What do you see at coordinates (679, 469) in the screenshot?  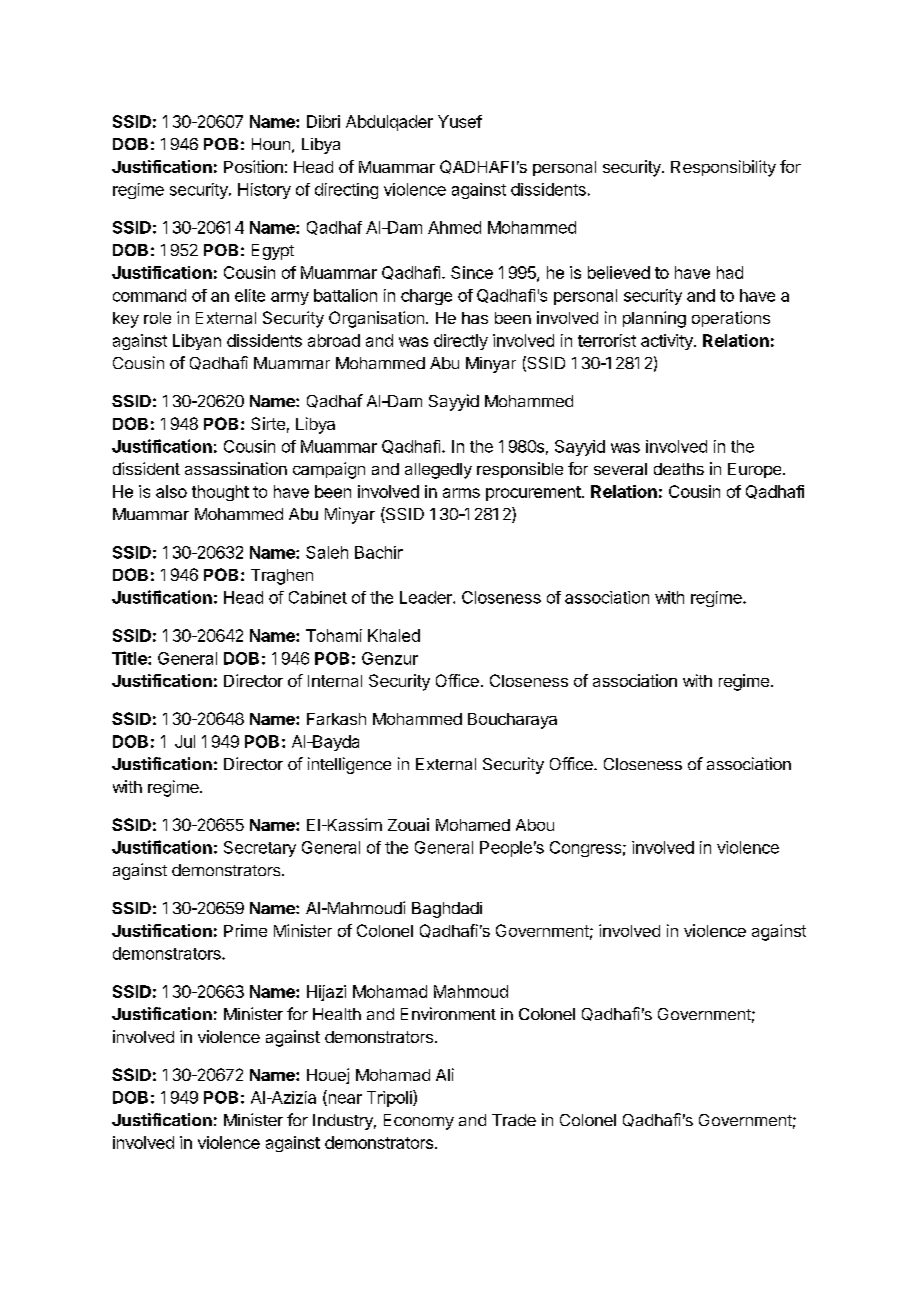 I see `deaths` at bounding box center [679, 469].
